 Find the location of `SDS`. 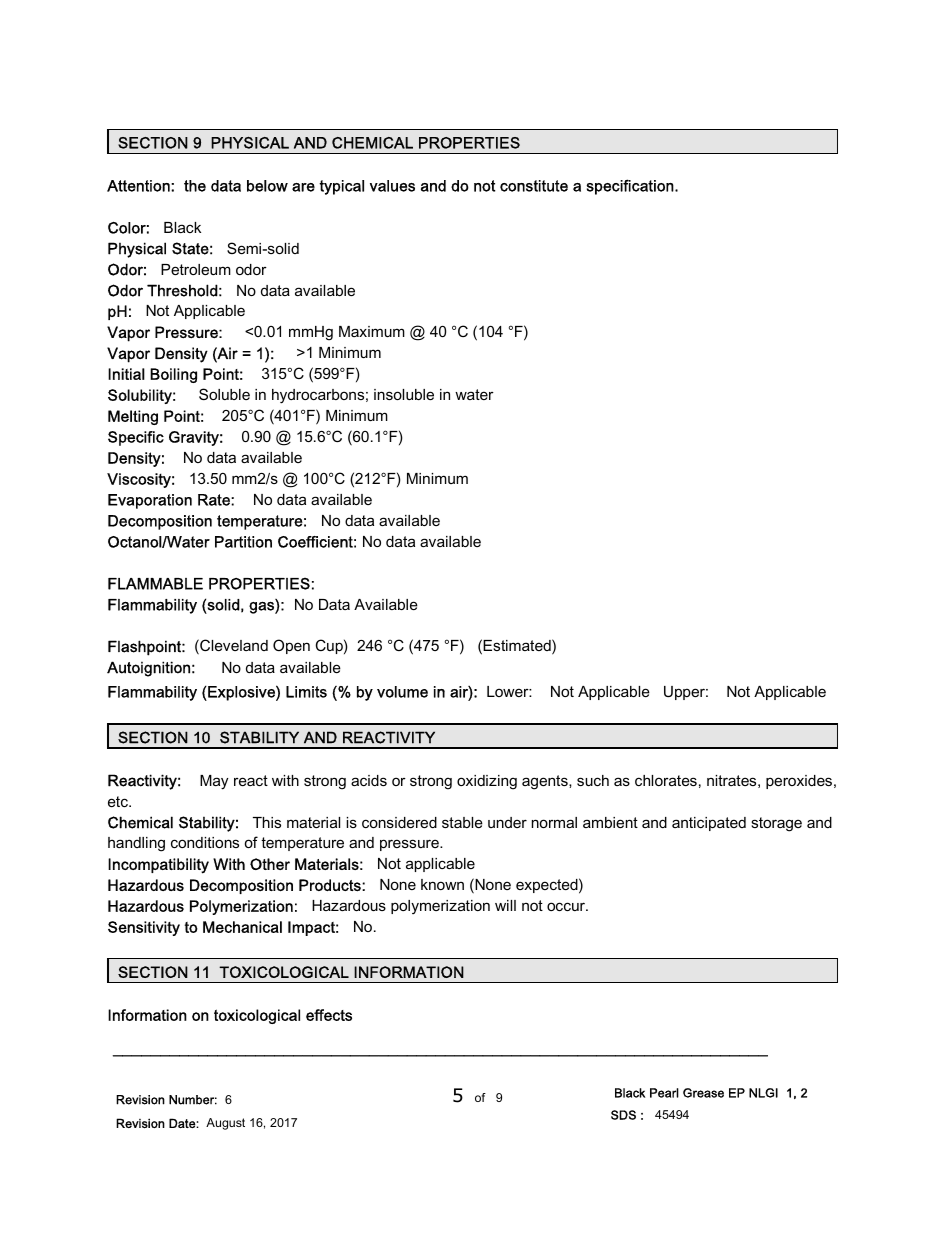

SDS is located at coordinates (623, 1115).
